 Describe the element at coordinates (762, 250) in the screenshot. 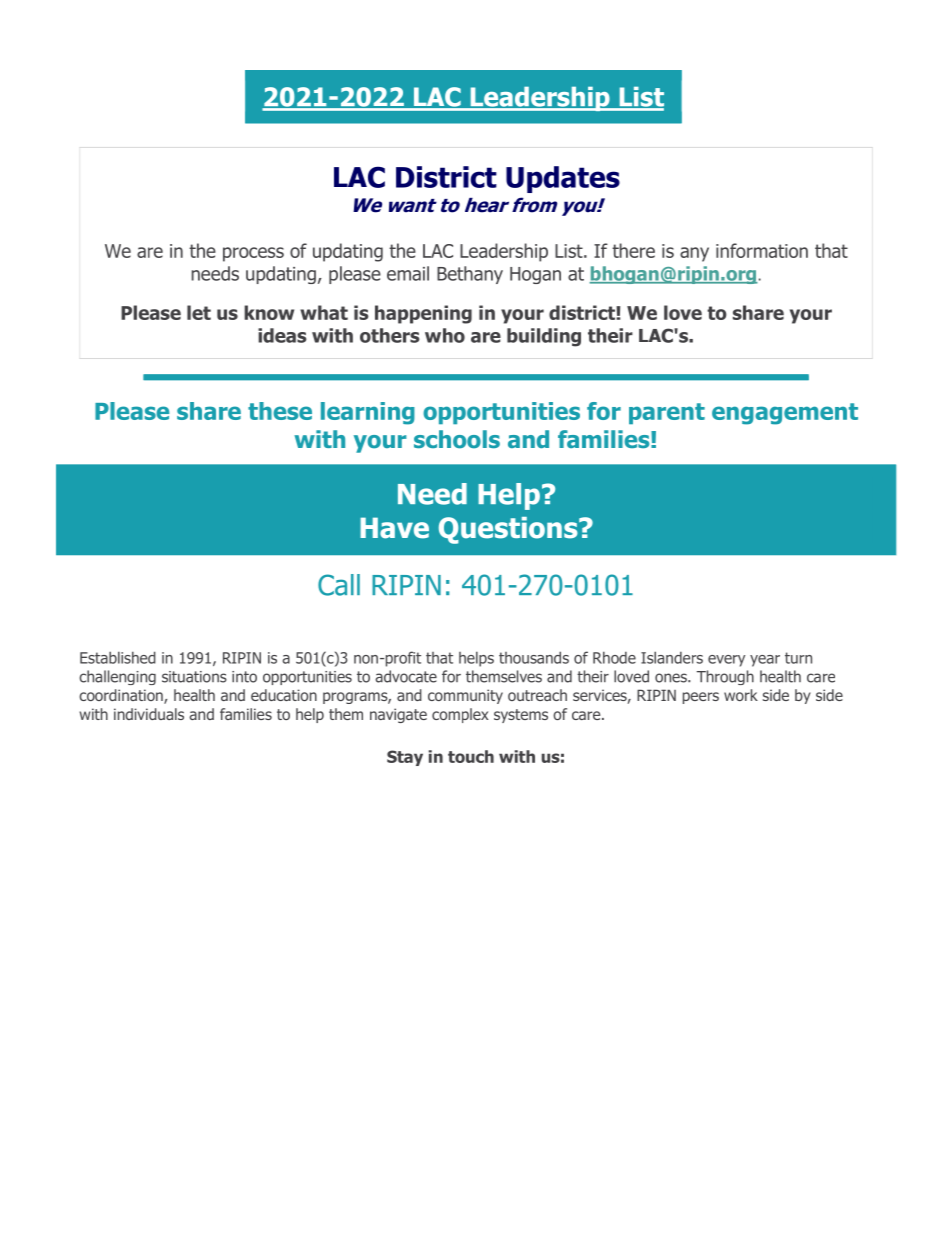

I see `information` at that location.
